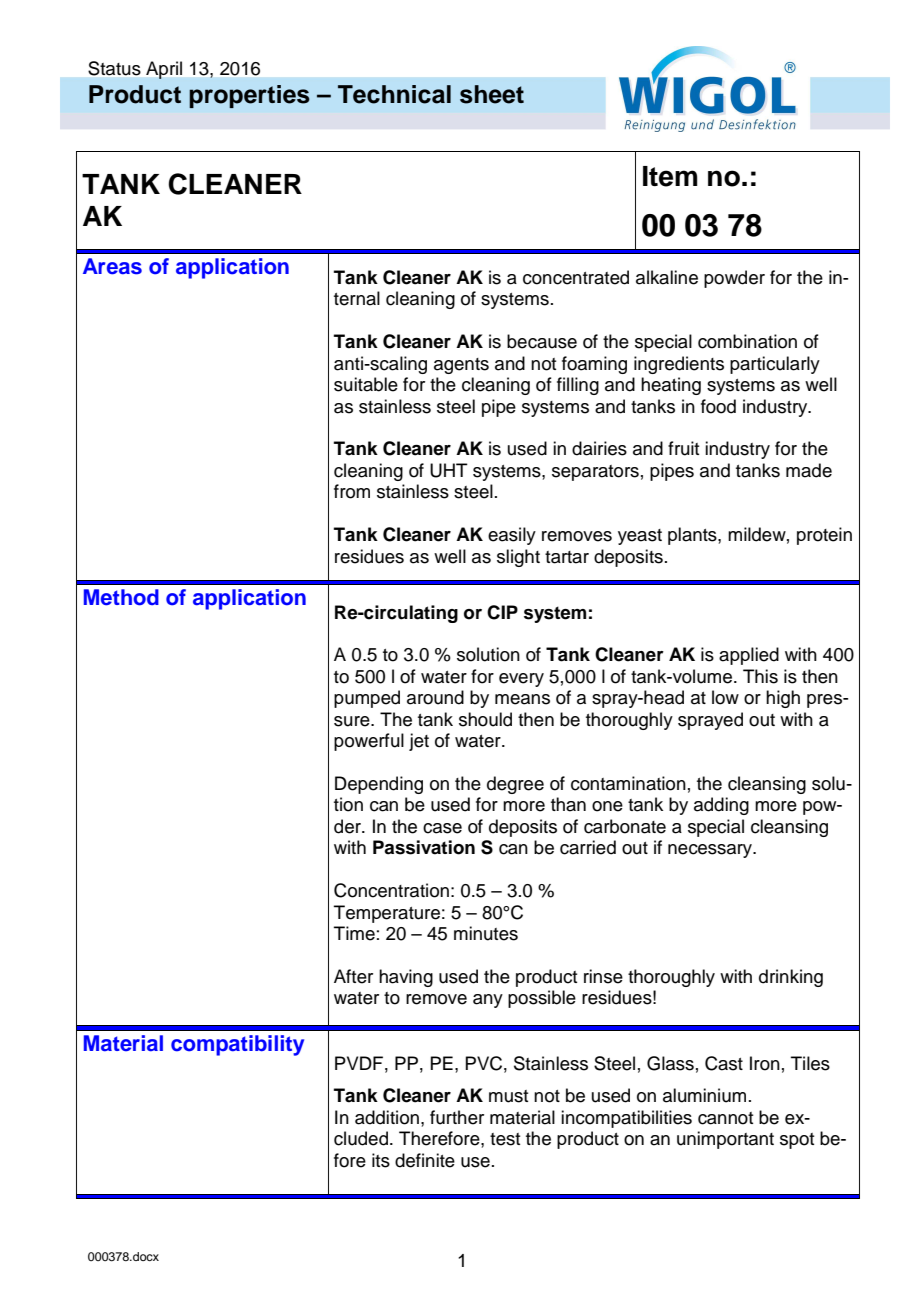 The height and width of the screenshot is (1308, 924). Describe the element at coordinates (515, 785) in the screenshot. I see `degree` at that location.
